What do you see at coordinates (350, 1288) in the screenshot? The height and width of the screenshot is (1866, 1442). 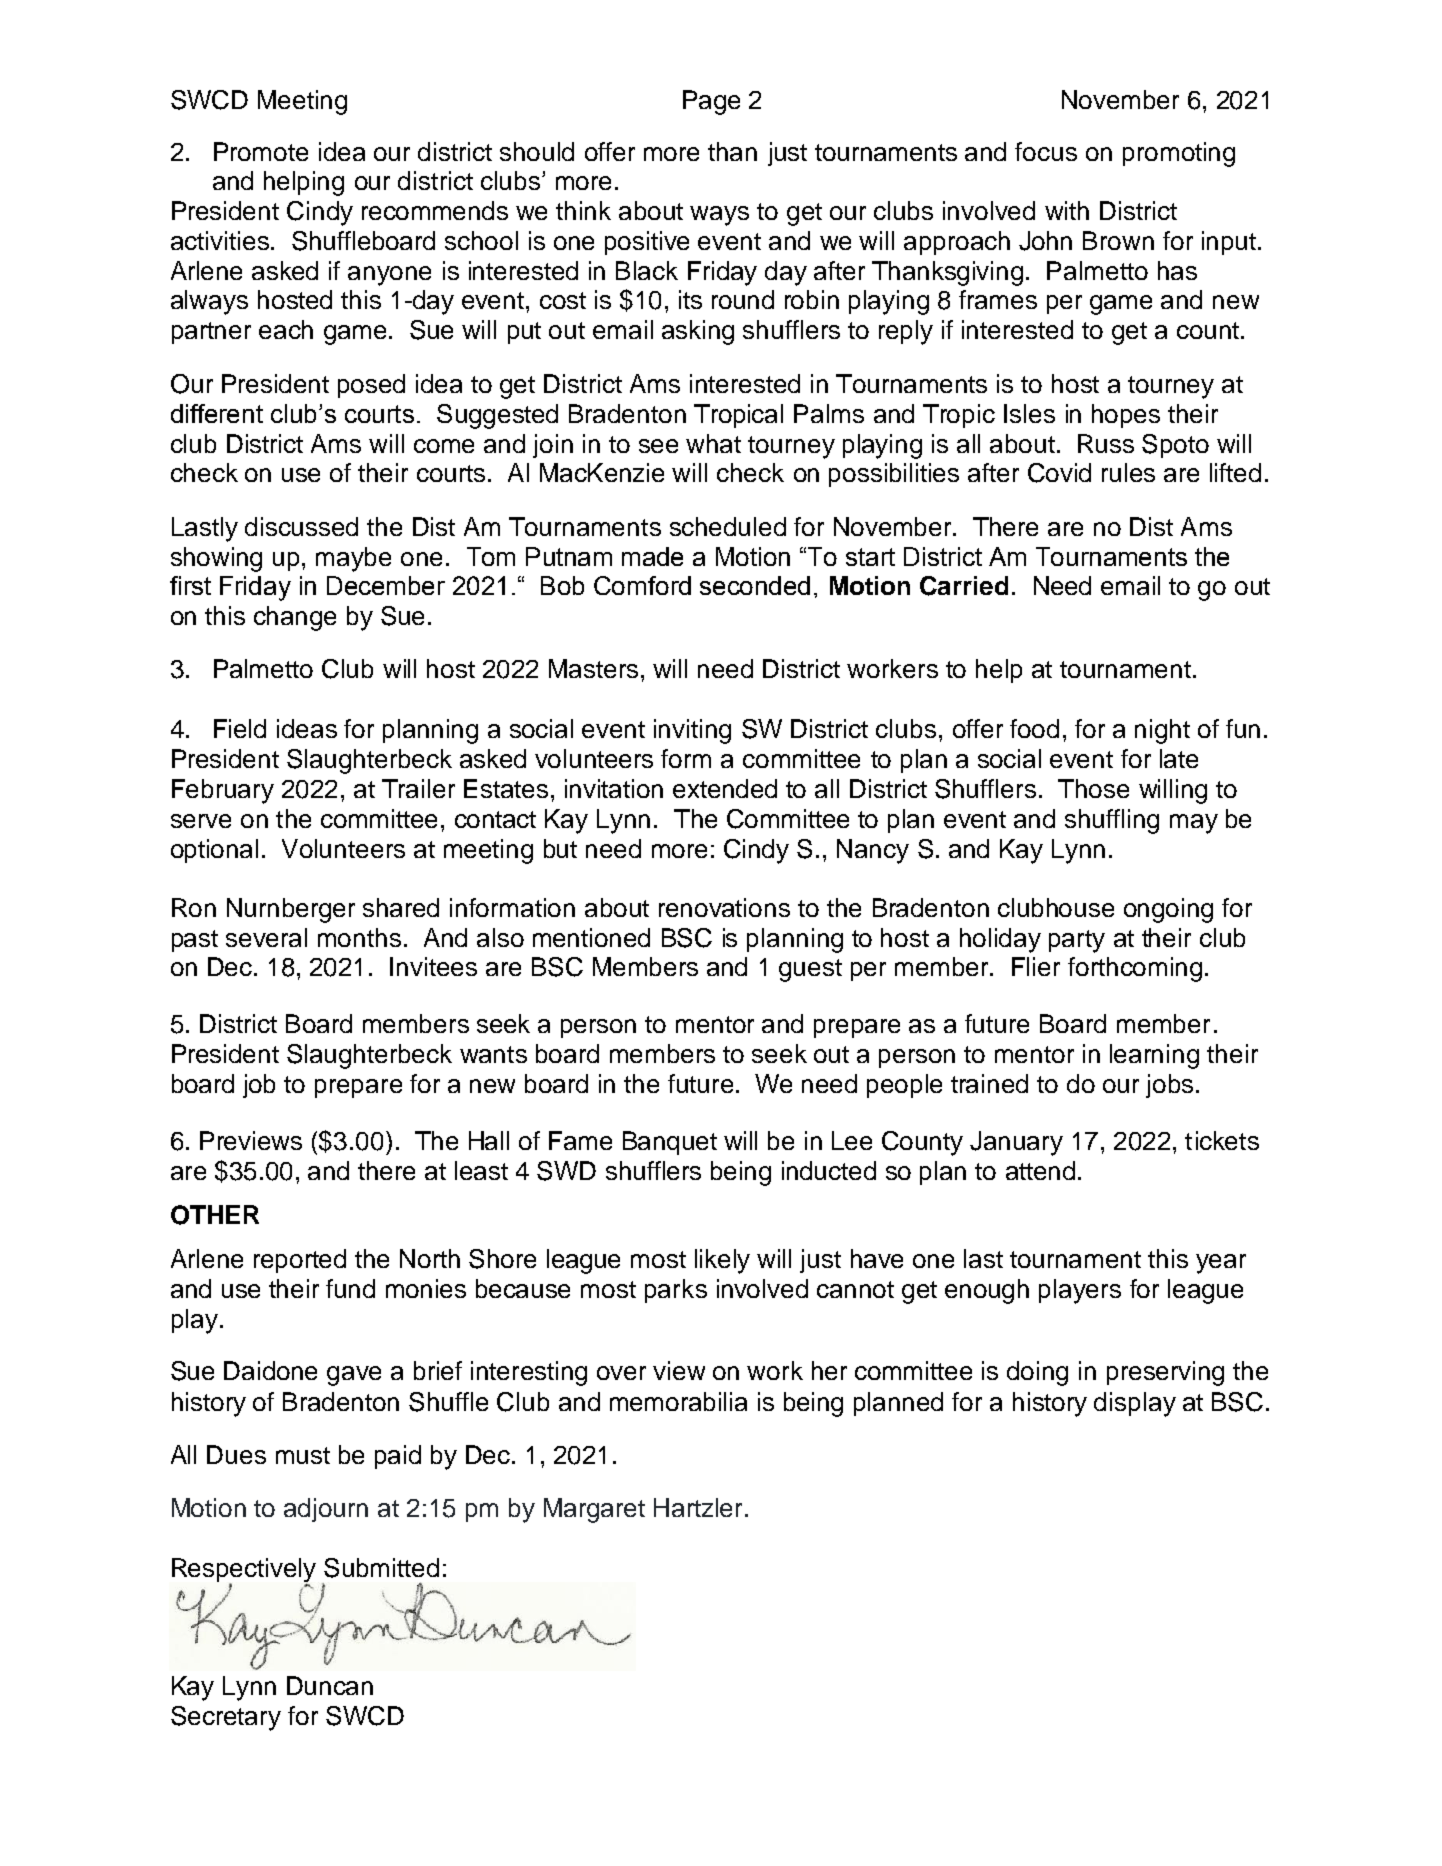 I see `fund` at bounding box center [350, 1288].
